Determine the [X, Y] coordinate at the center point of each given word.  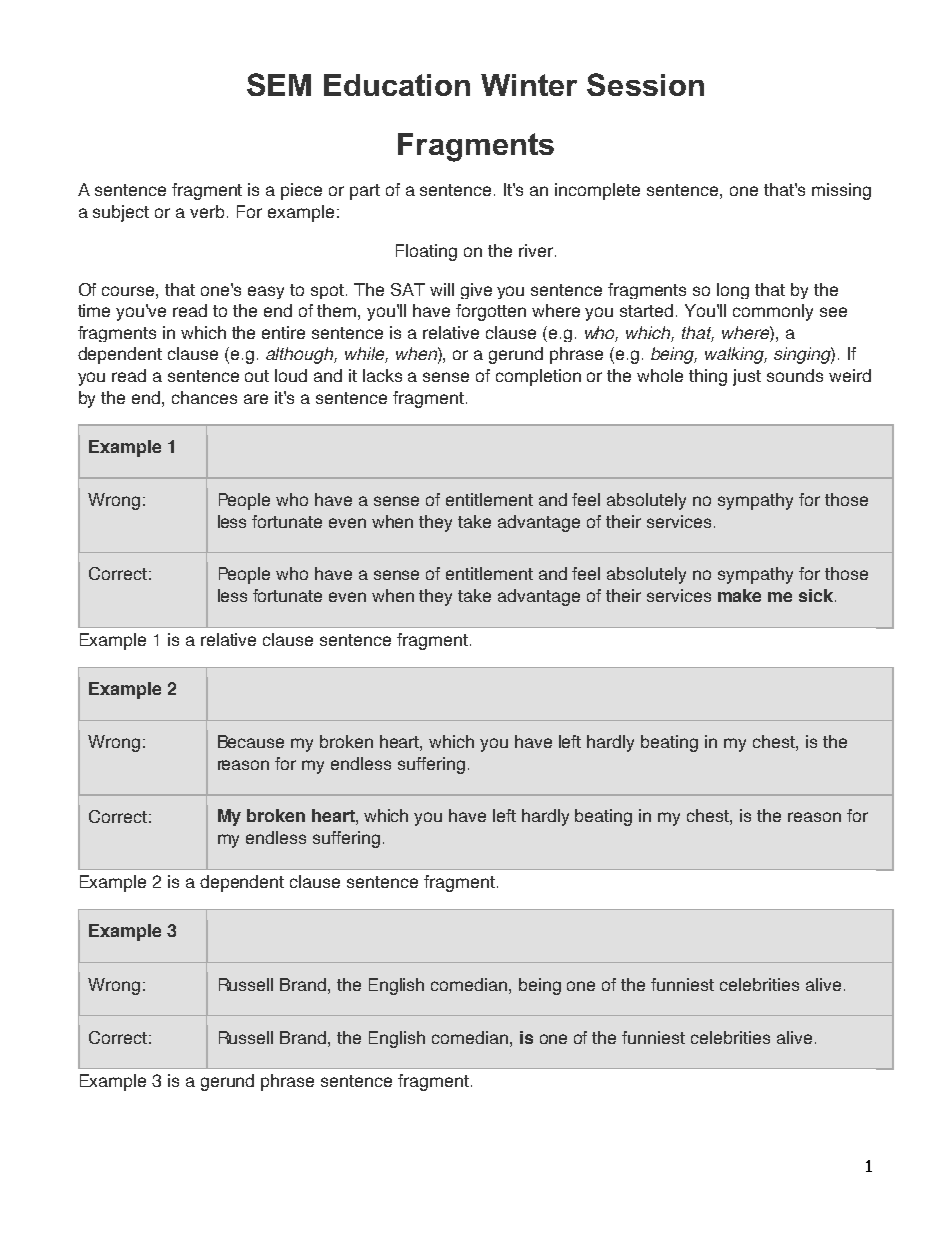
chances [204, 397]
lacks [382, 375]
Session [645, 84]
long [733, 291]
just [747, 377]
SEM [279, 84]
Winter [529, 85]
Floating [426, 252]
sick [817, 595]
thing [708, 377]
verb [207, 211]
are [256, 399]
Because [251, 741]
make [739, 595]
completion [538, 377]
